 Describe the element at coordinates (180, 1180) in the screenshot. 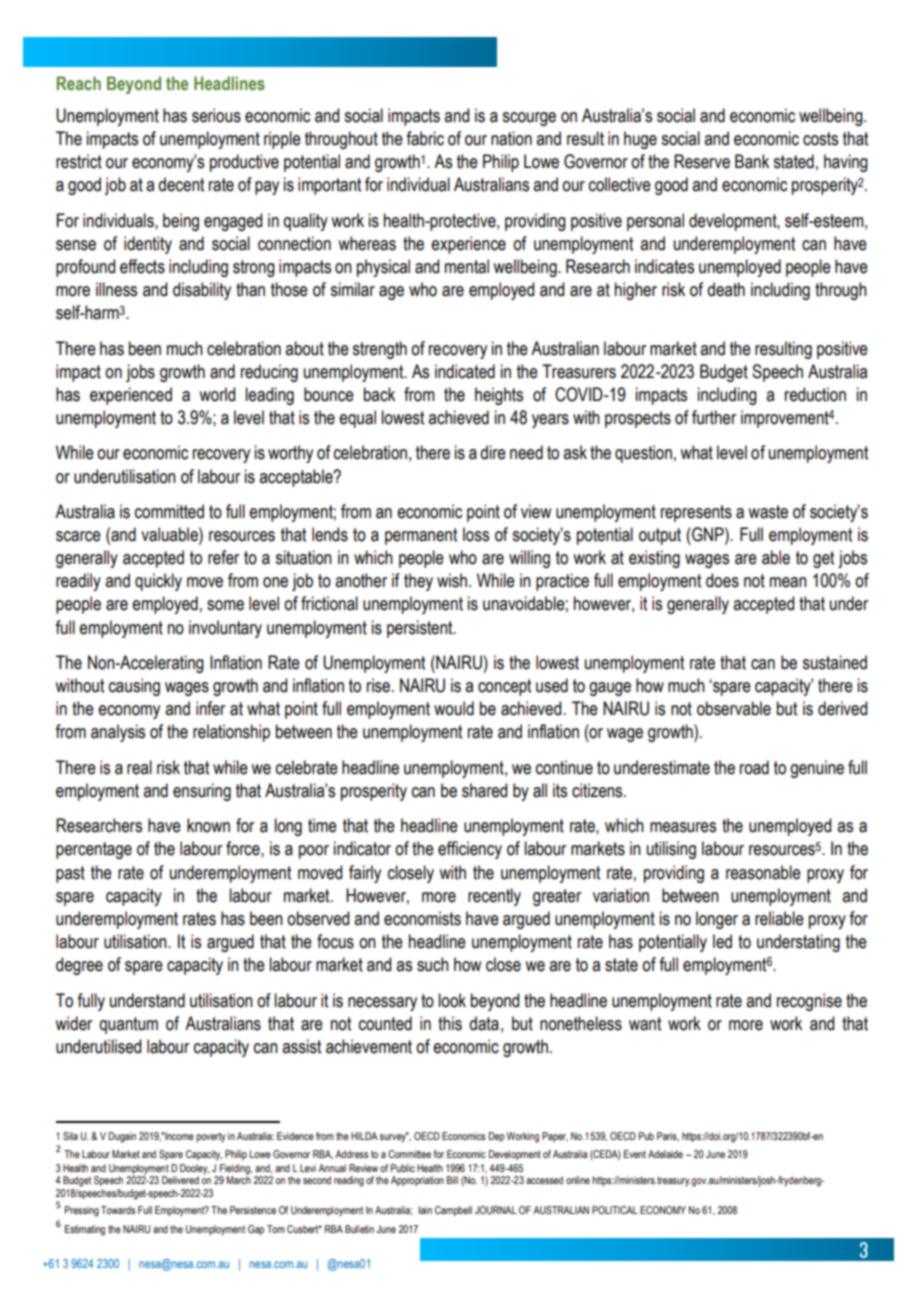

I see `Delivered` at that location.
